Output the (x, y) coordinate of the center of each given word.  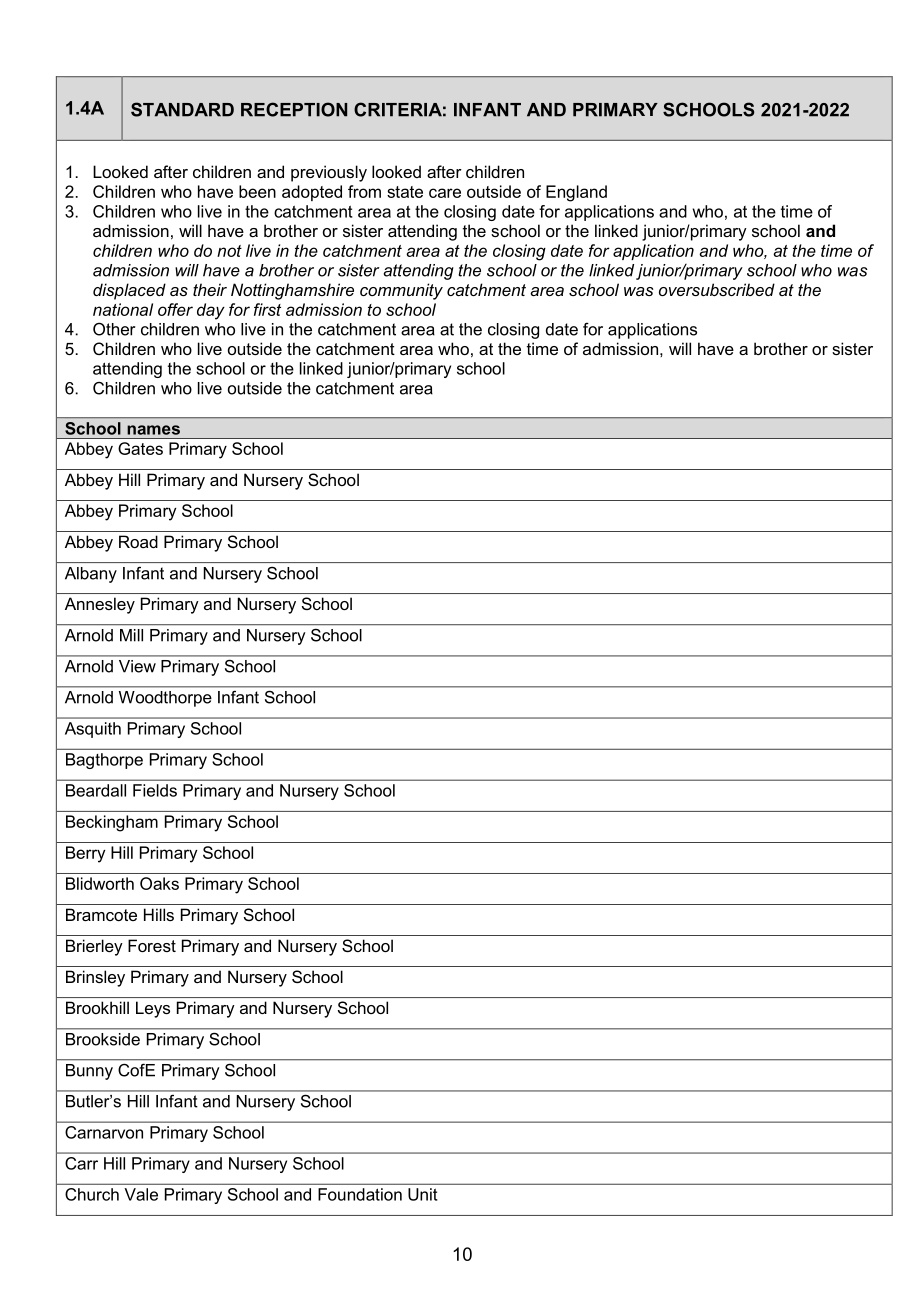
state (405, 192)
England (576, 193)
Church (92, 1194)
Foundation (360, 1194)
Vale (141, 1194)
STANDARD (182, 109)
